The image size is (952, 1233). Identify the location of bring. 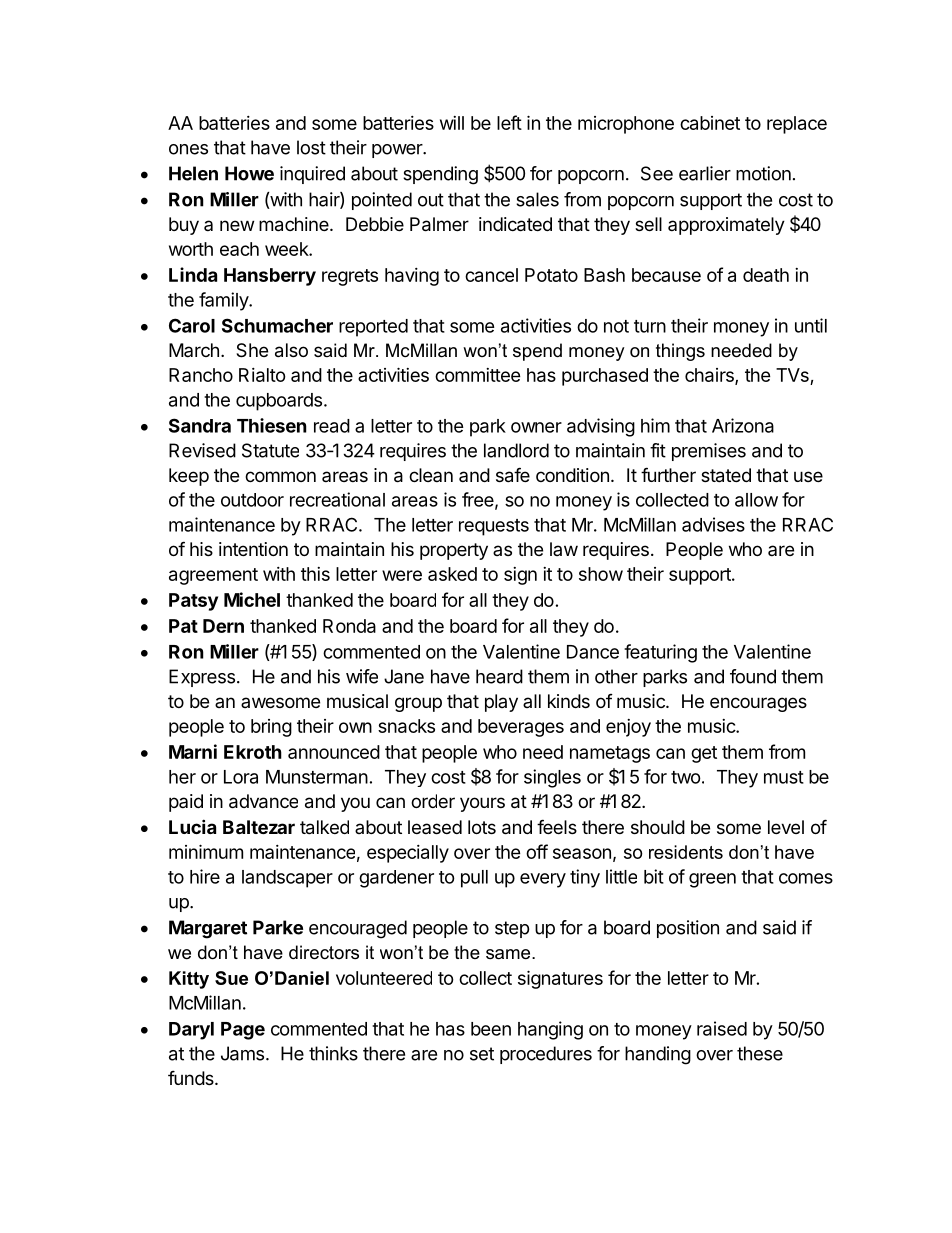
(271, 728).
